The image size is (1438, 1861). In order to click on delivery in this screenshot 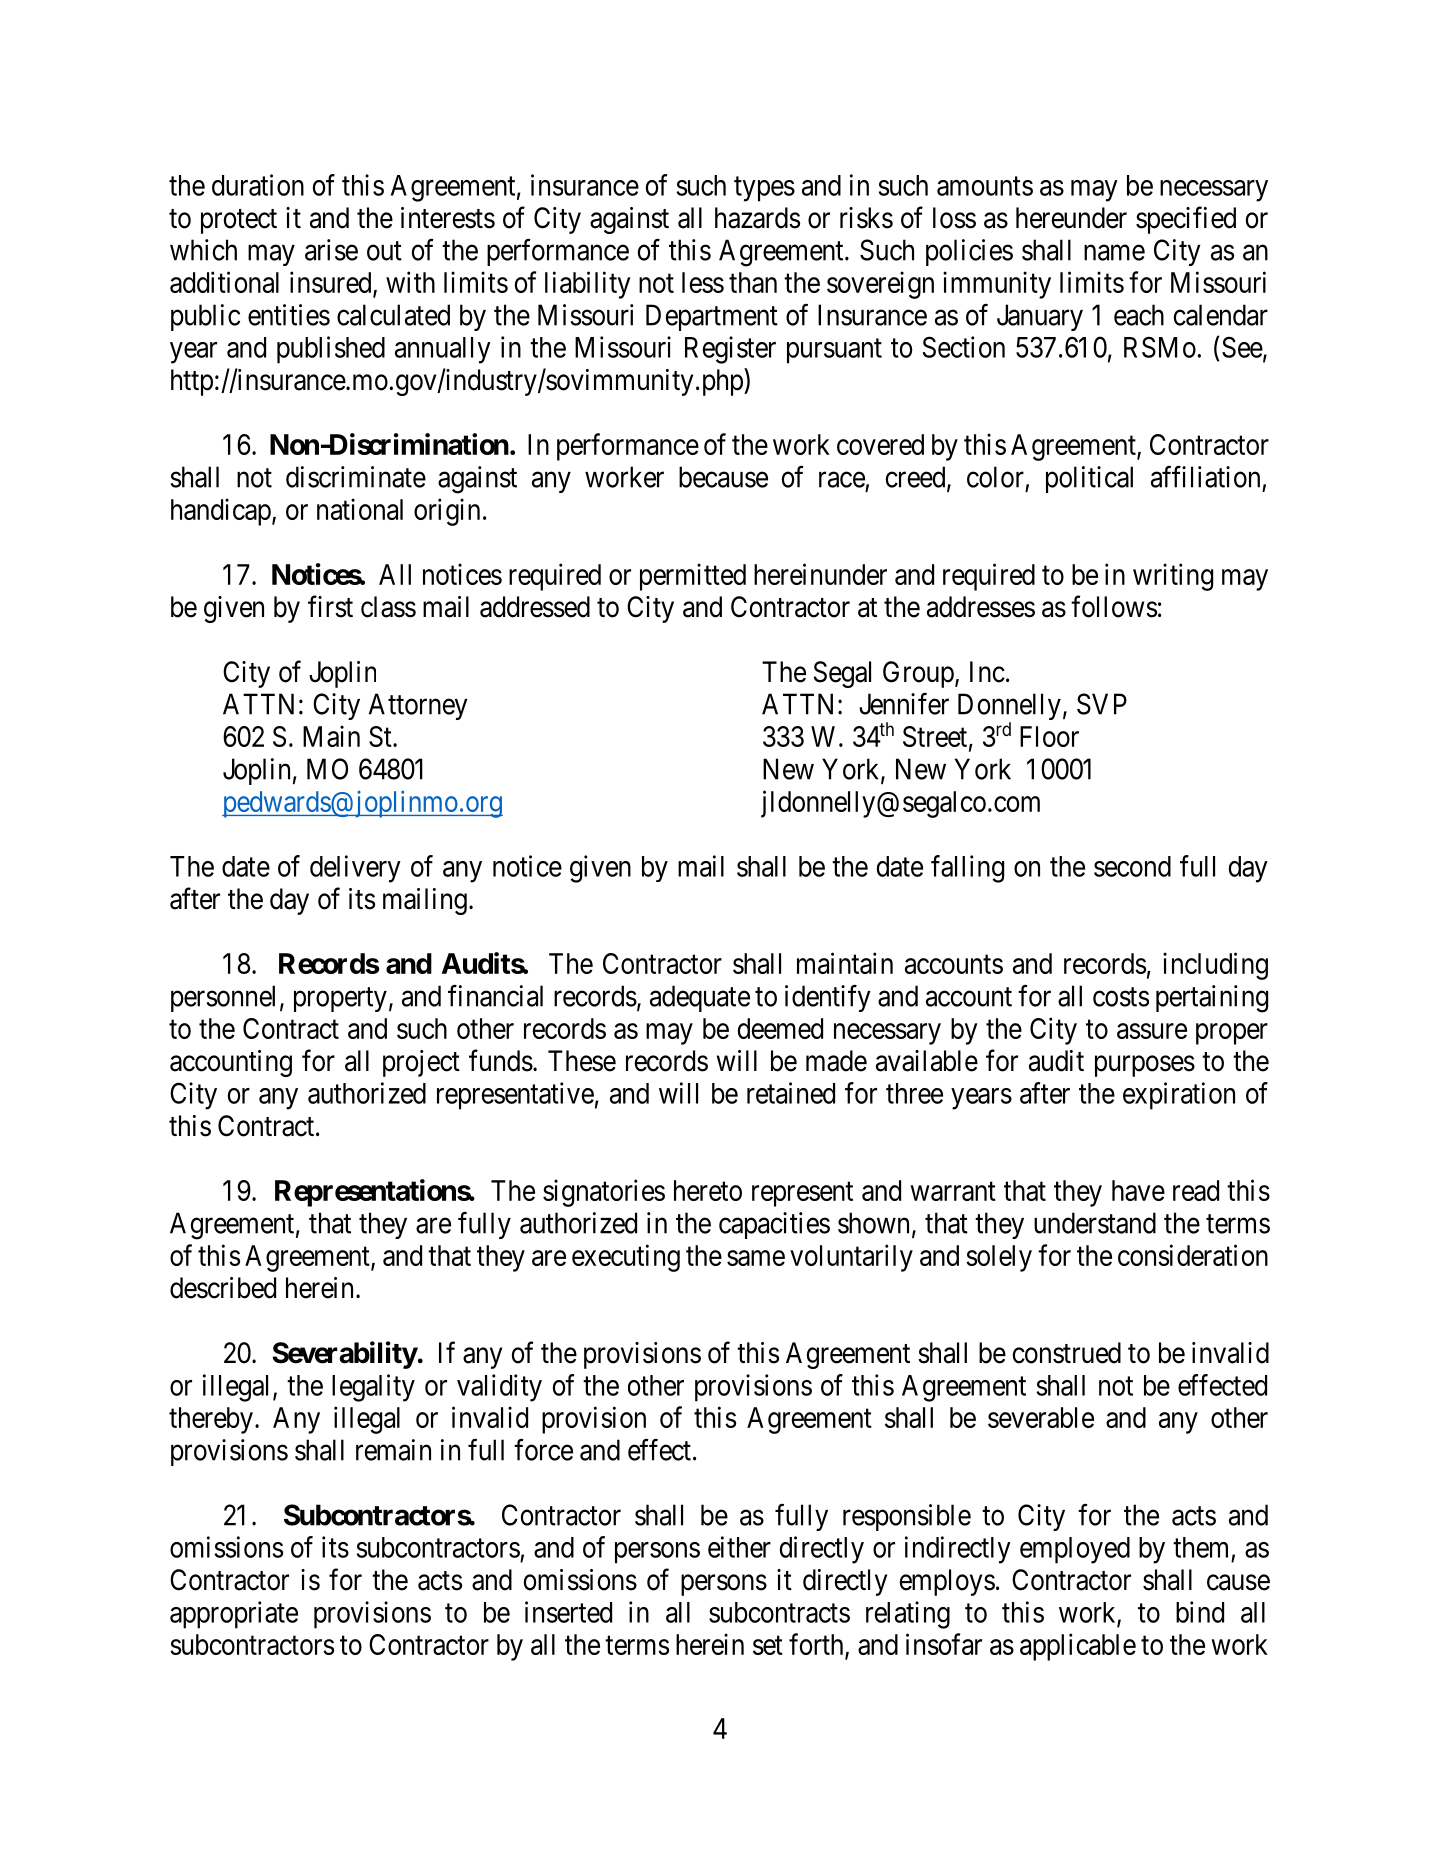, I will do `click(355, 869)`.
